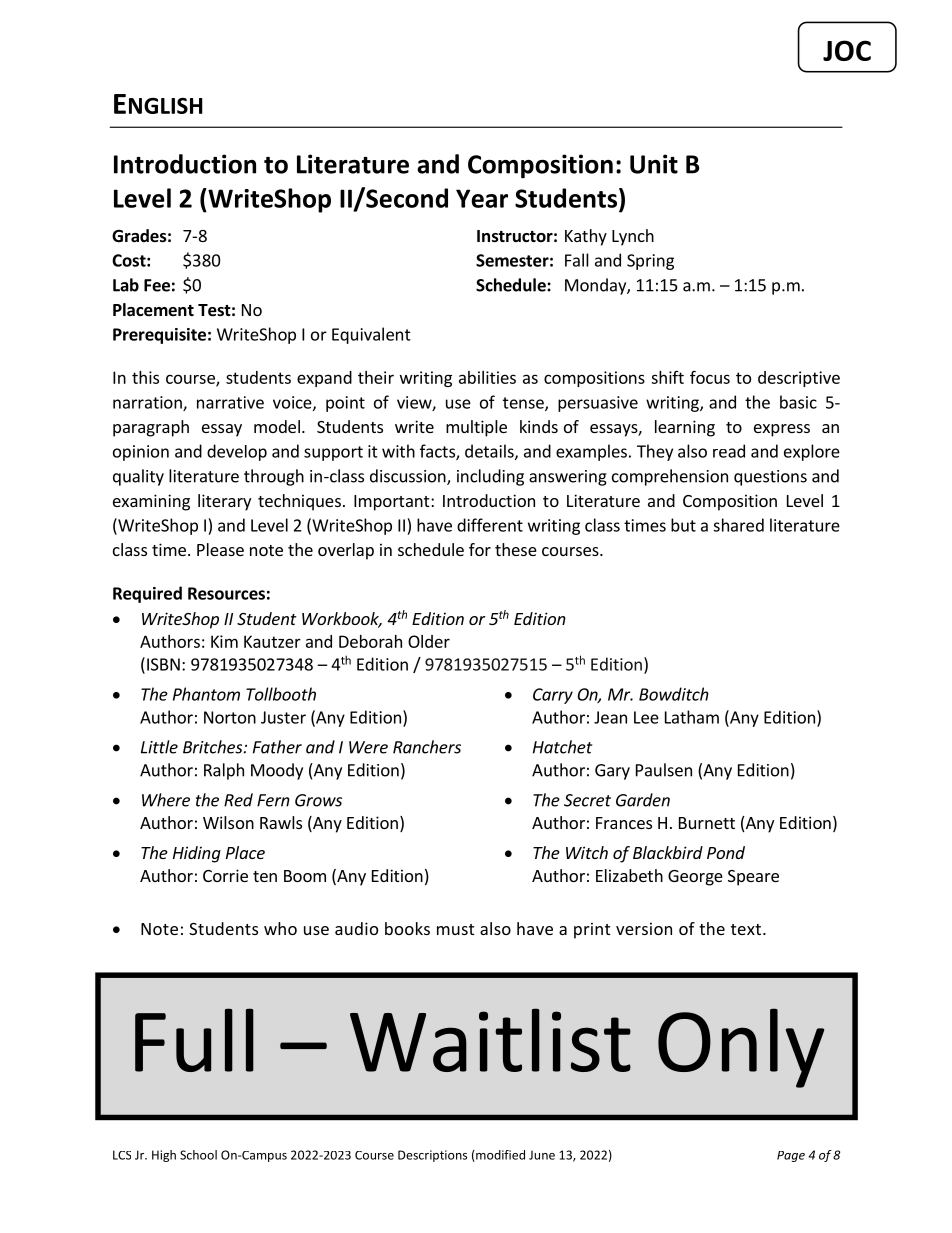  What do you see at coordinates (791, 1156) in the page?
I see `Page` at bounding box center [791, 1156].
